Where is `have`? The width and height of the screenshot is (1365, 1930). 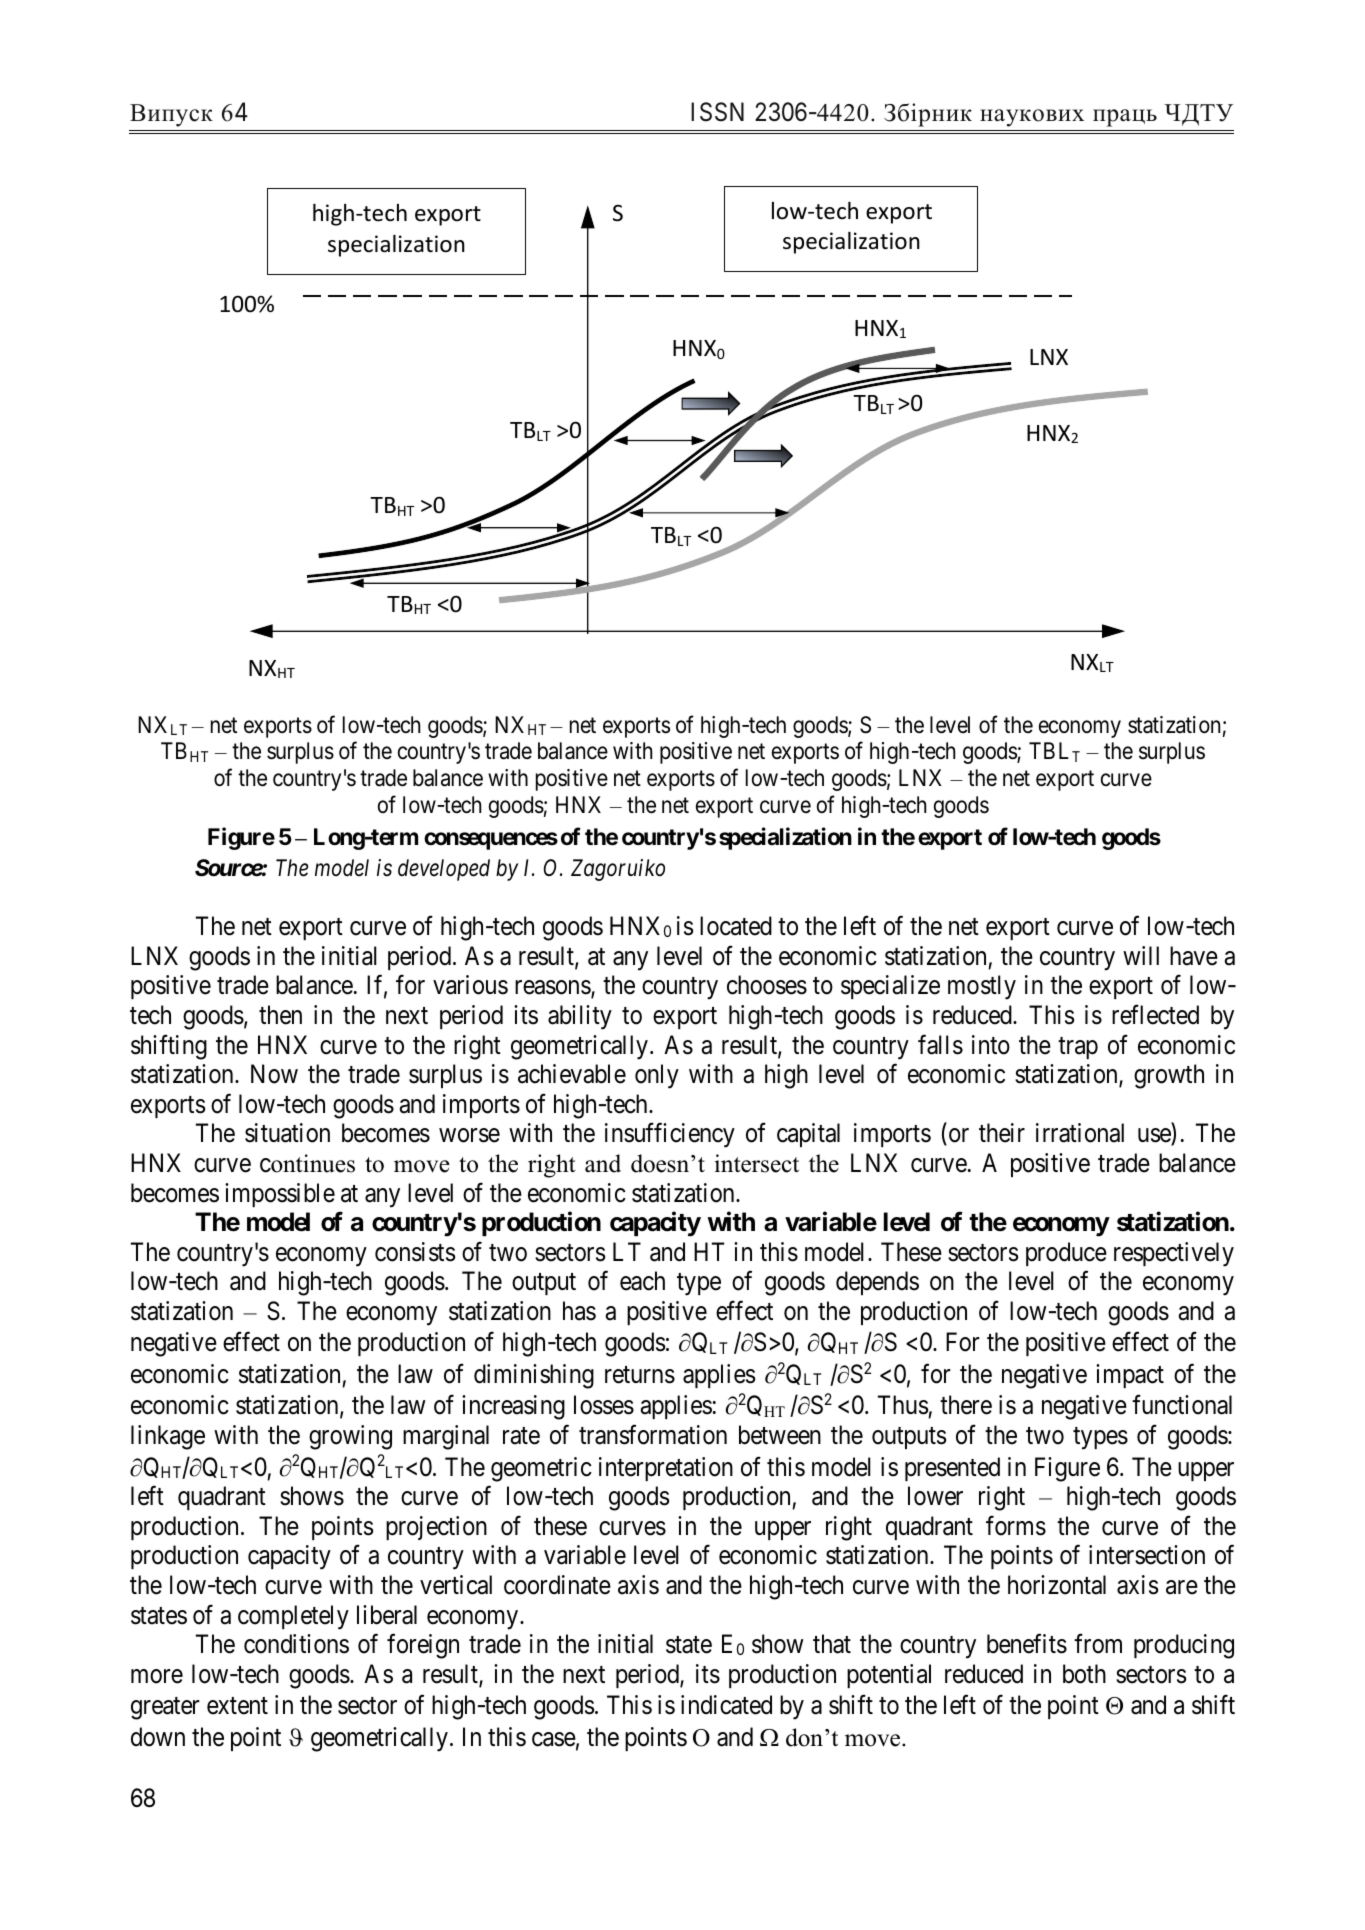
have is located at coordinates (1194, 956).
